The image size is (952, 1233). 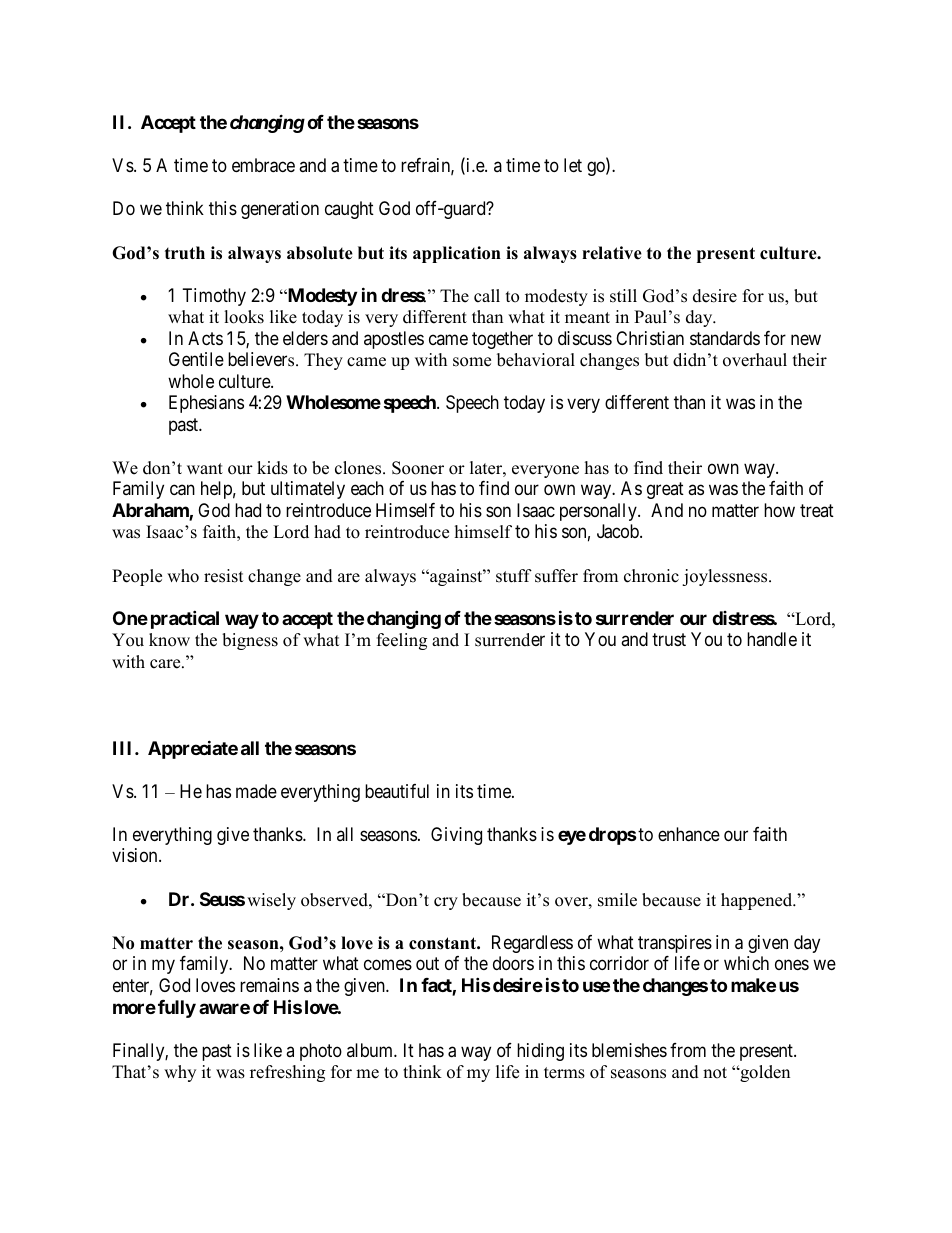 What do you see at coordinates (715, 1073) in the document?
I see `not` at bounding box center [715, 1073].
